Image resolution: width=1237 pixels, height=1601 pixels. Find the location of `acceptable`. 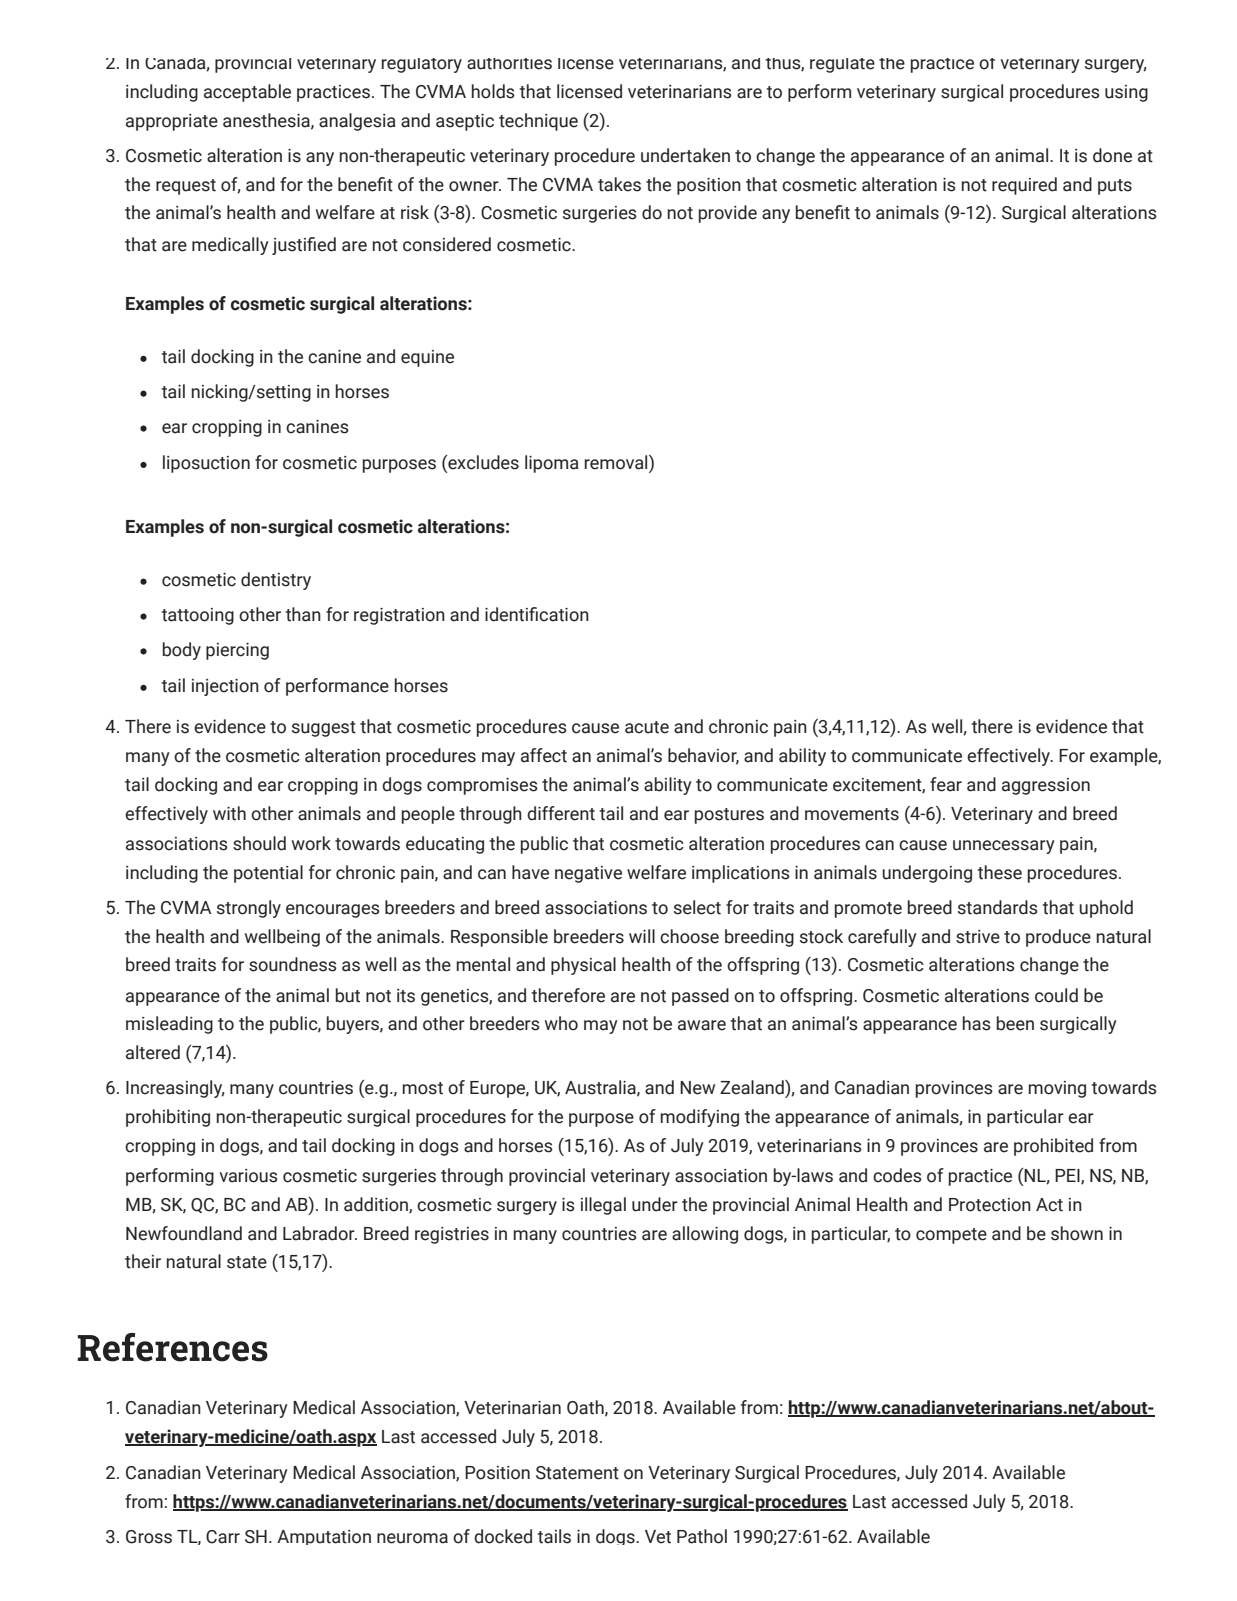

acceptable is located at coordinates (247, 93).
